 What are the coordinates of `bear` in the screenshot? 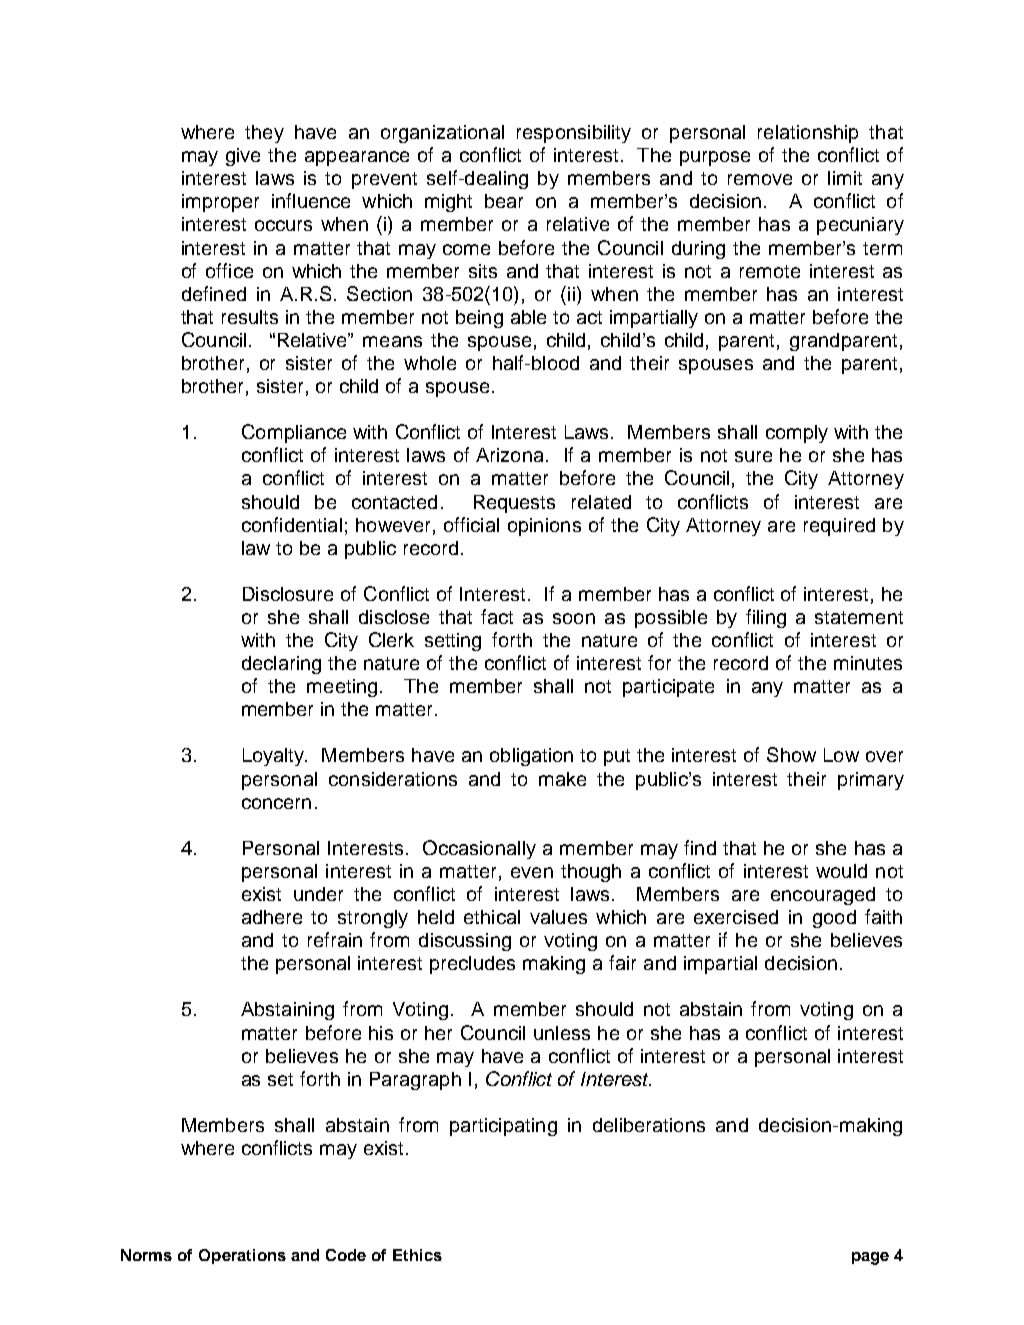 It's located at (504, 201).
